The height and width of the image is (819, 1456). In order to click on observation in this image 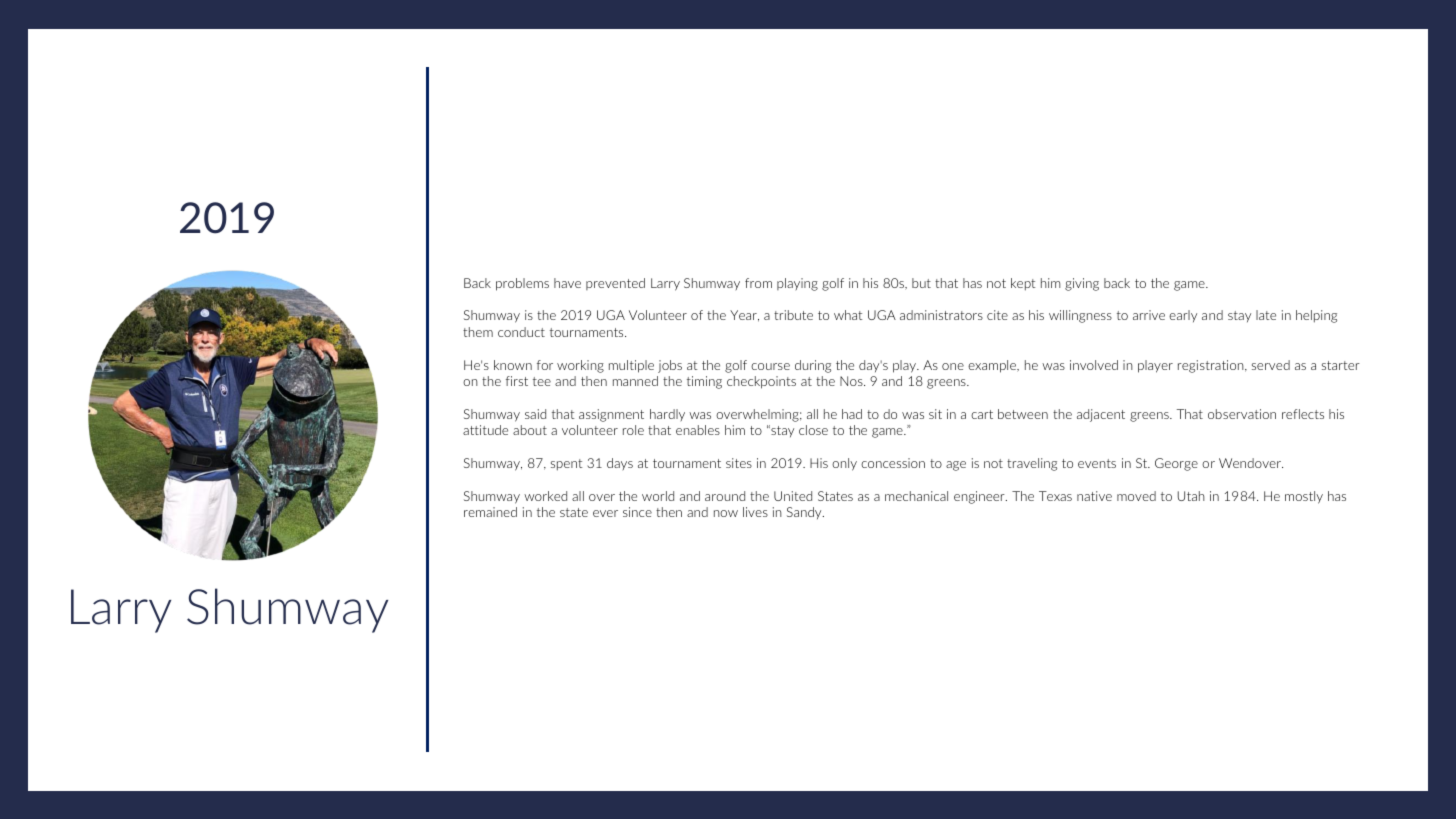, I will do `click(1242, 414)`.
